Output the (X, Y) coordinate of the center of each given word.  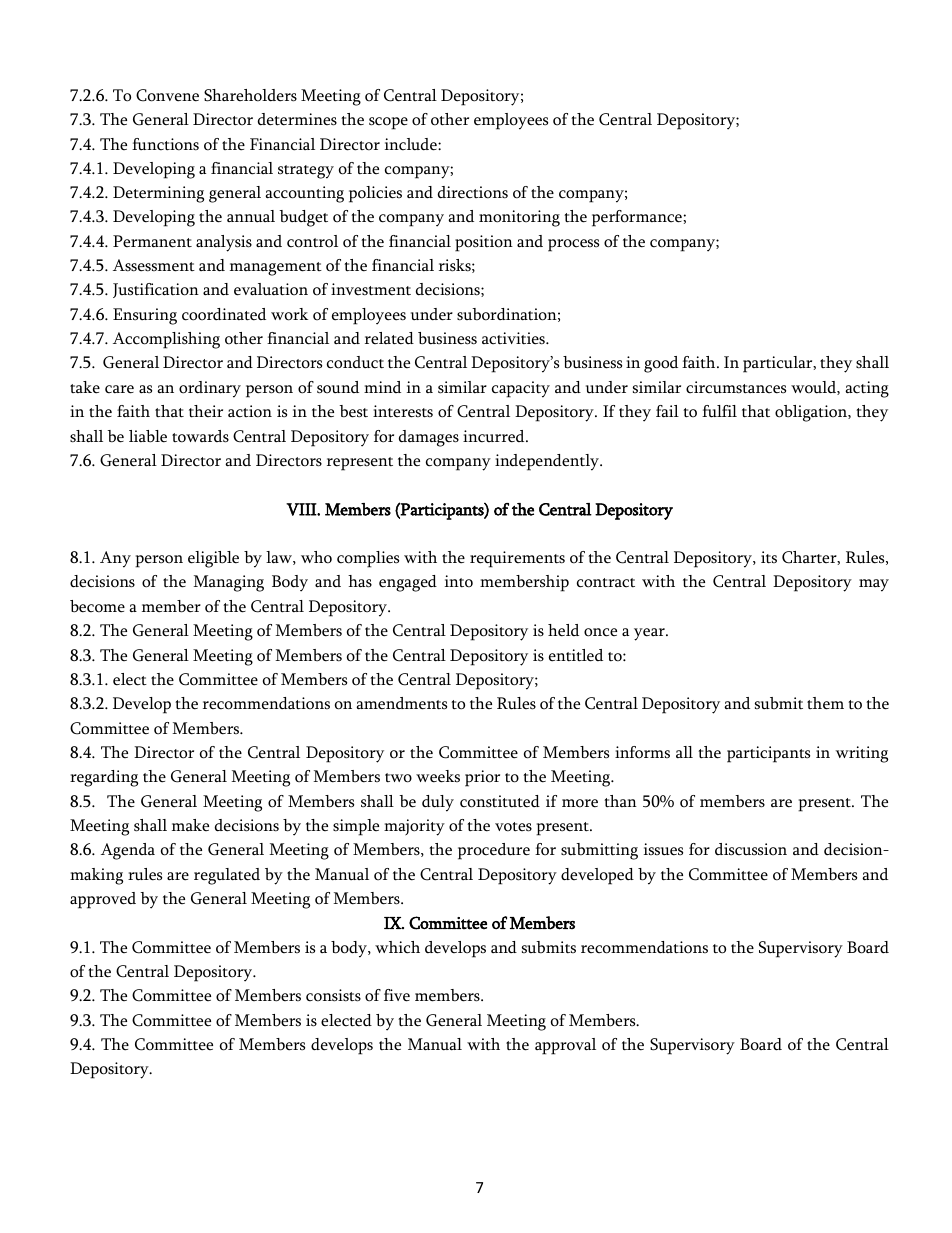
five (397, 995)
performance (638, 218)
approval (565, 1046)
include (412, 144)
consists (333, 995)
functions (165, 144)
